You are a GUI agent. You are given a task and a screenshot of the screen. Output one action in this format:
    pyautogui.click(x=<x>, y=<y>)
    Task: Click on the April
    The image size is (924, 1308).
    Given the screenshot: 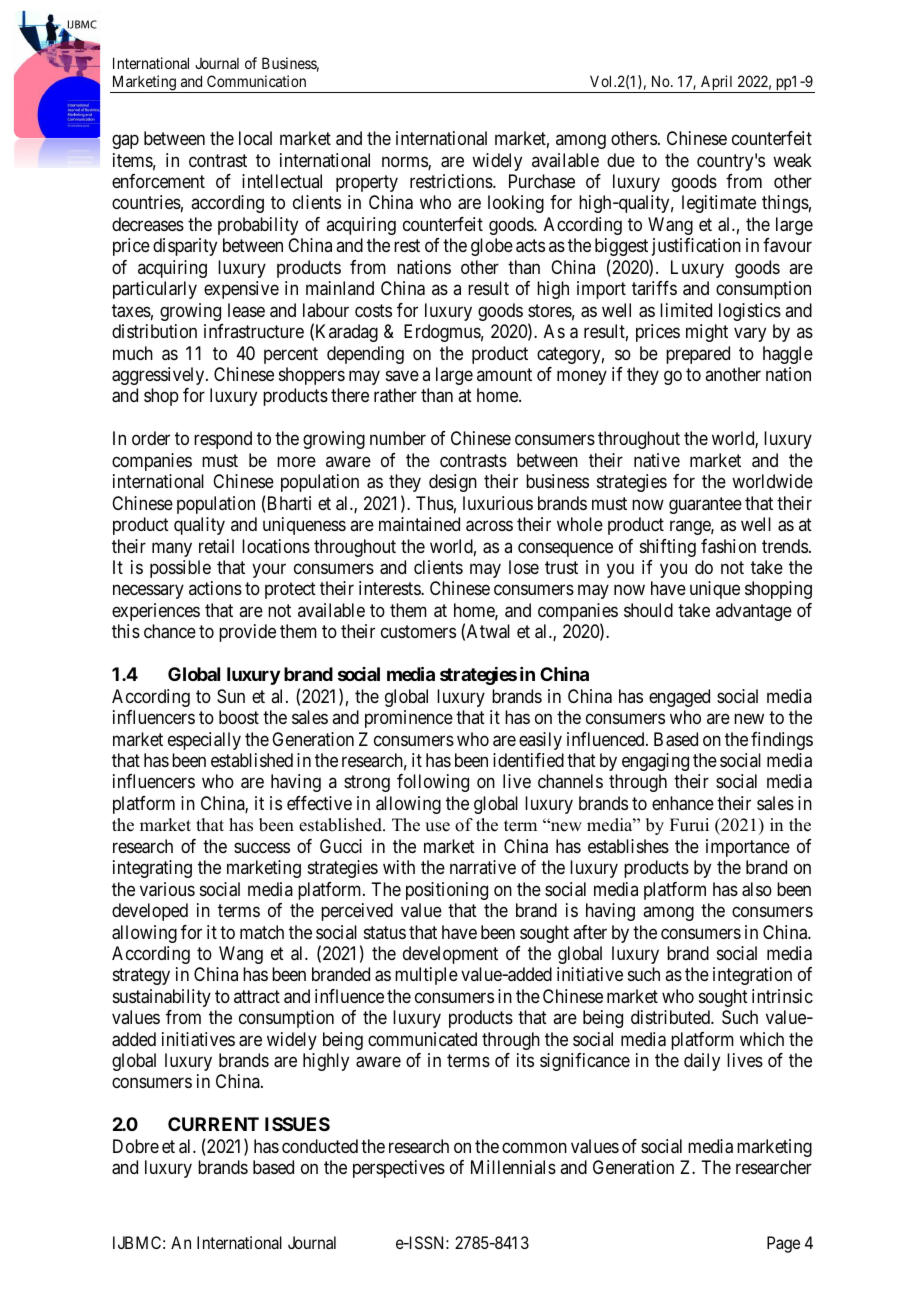 What is the action you would take?
    pyautogui.click(x=717, y=84)
